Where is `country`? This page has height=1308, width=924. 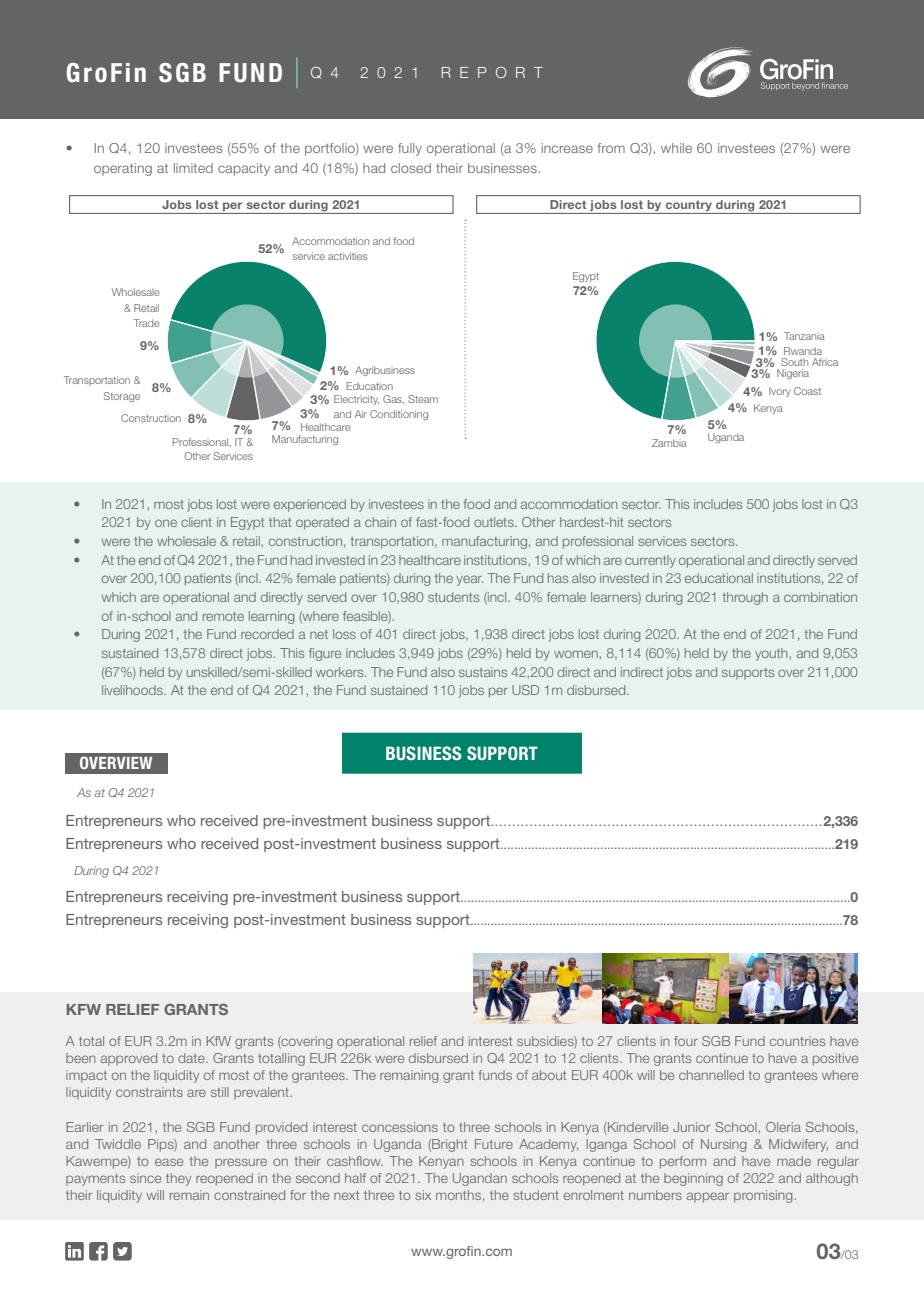 country is located at coordinates (689, 207).
